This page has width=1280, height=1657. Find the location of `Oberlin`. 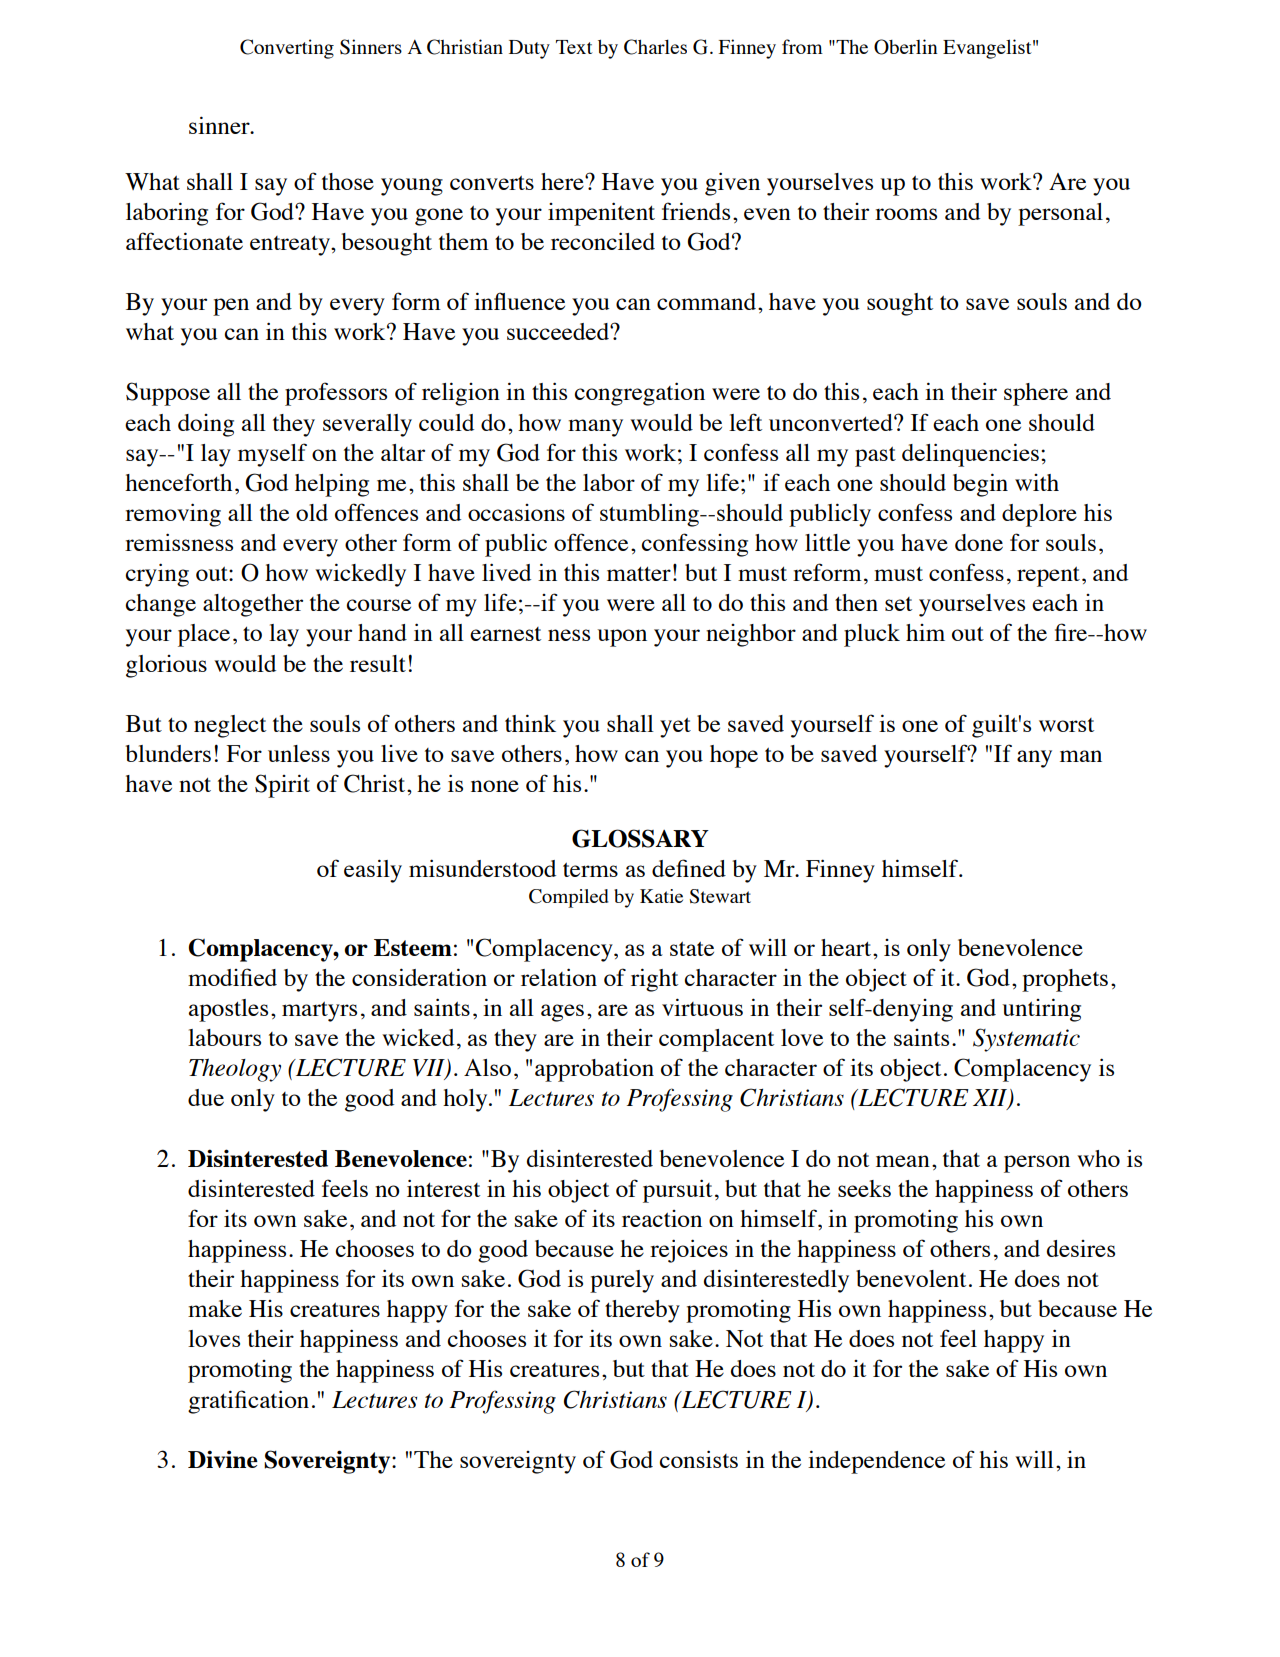

Oberlin is located at coordinates (906, 47).
